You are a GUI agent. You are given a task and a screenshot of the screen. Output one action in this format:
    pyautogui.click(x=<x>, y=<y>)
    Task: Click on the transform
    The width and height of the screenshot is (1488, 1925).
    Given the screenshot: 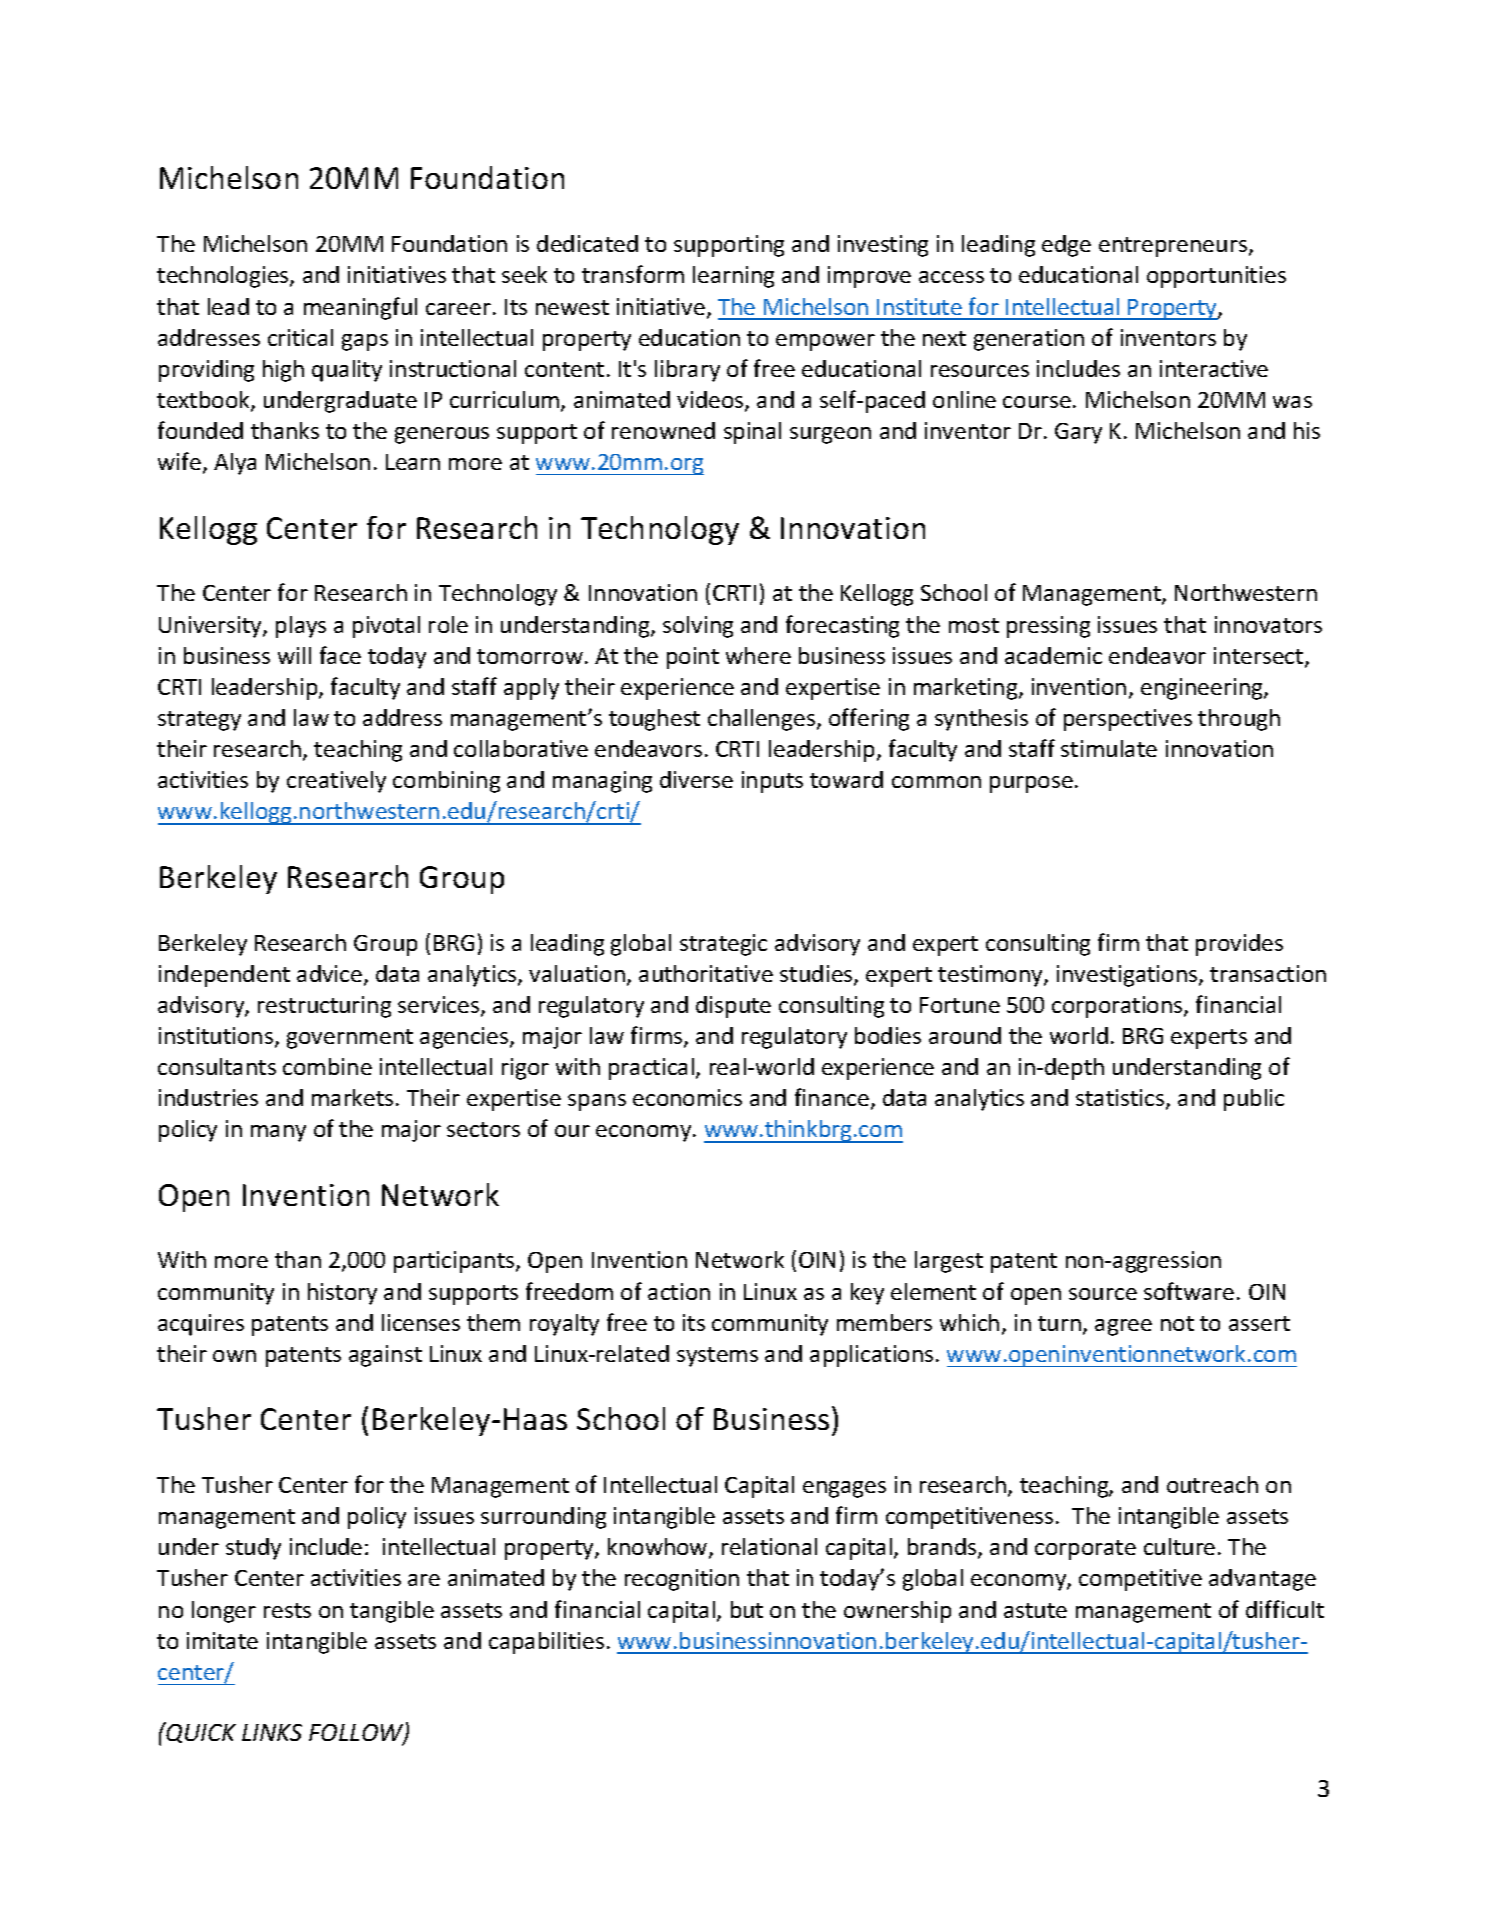 What is the action you would take?
    pyautogui.click(x=633, y=274)
